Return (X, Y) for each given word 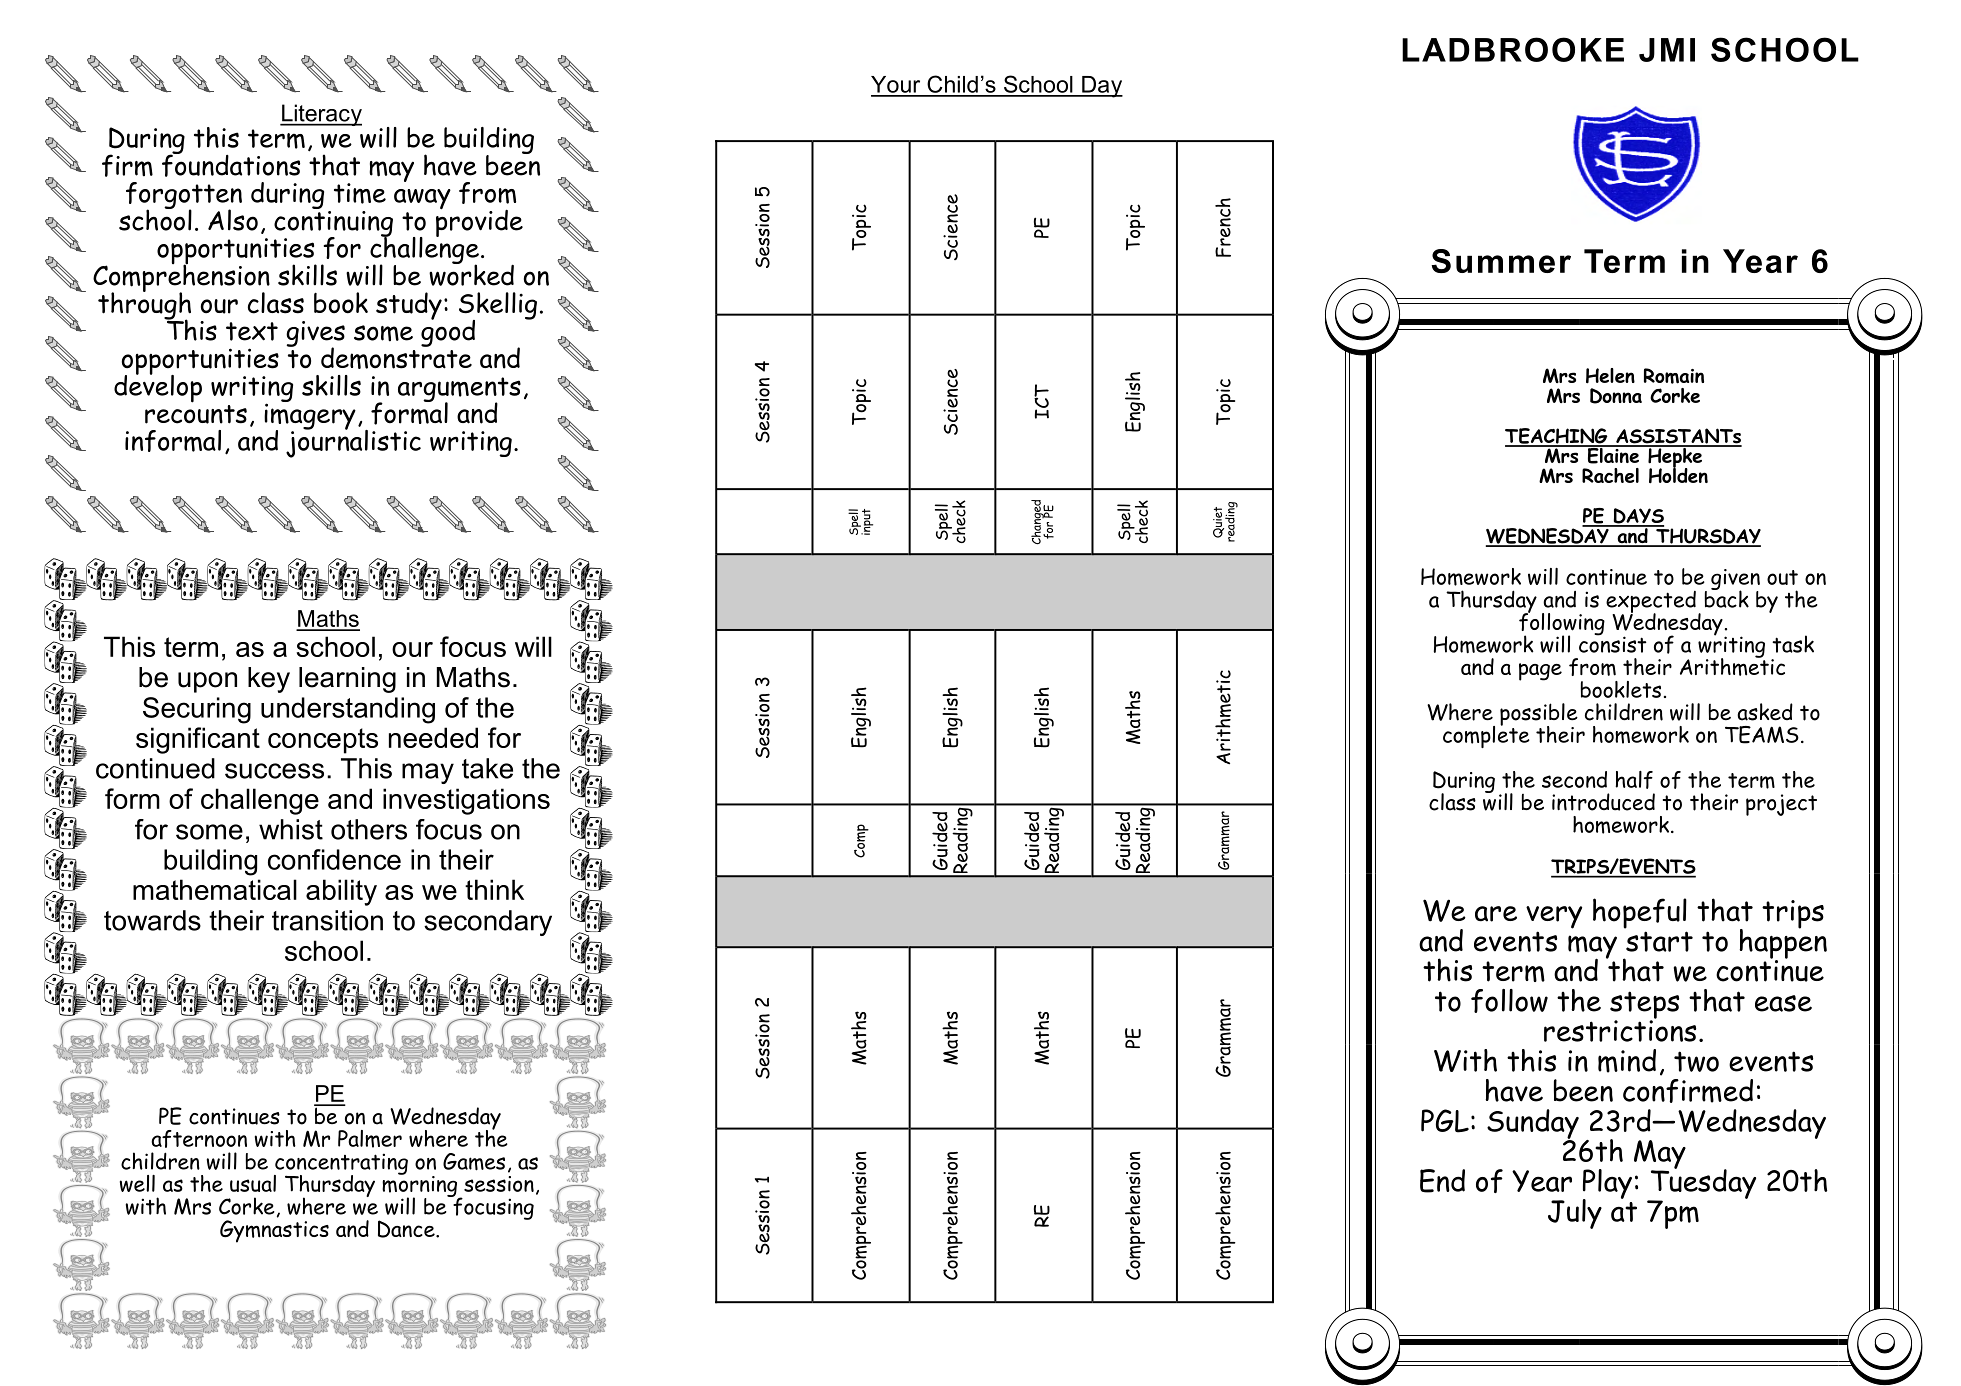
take (487, 768)
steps (1644, 1006)
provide (479, 222)
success (274, 771)
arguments (459, 390)
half (1634, 780)
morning (420, 1186)
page (1540, 672)
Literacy (321, 115)
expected (1651, 603)
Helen (1610, 376)
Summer (1501, 261)
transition (327, 920)
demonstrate (396, 357)
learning (347, 680)
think (494, 889)
